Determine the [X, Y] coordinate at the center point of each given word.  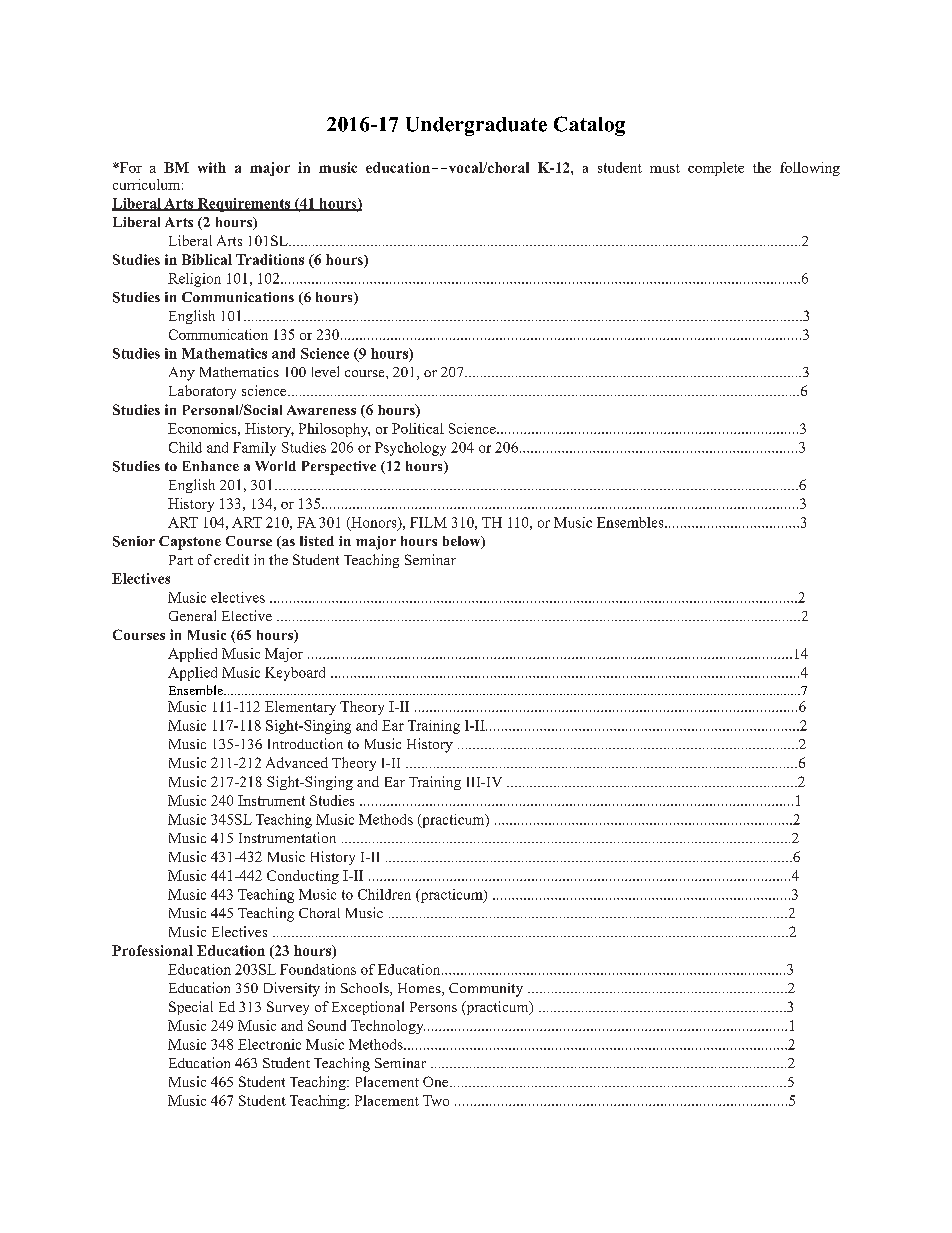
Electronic [269, 1044]
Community [486, 990]
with [212, 167]
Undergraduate [476, 126]
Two [436, 1100]
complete [716, 169]
